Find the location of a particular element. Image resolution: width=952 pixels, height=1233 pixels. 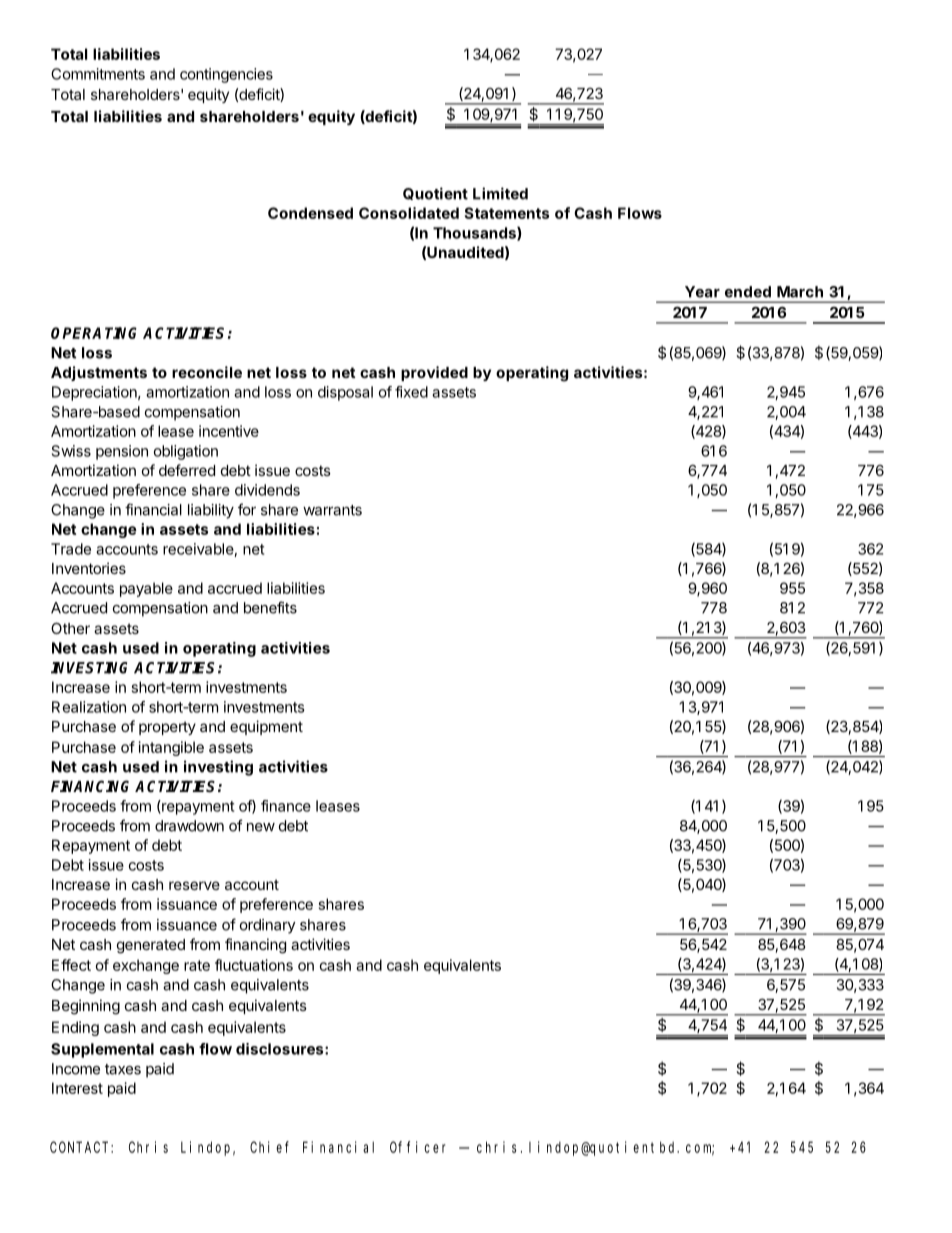

Commitments is located at coordinates (98, 74).
